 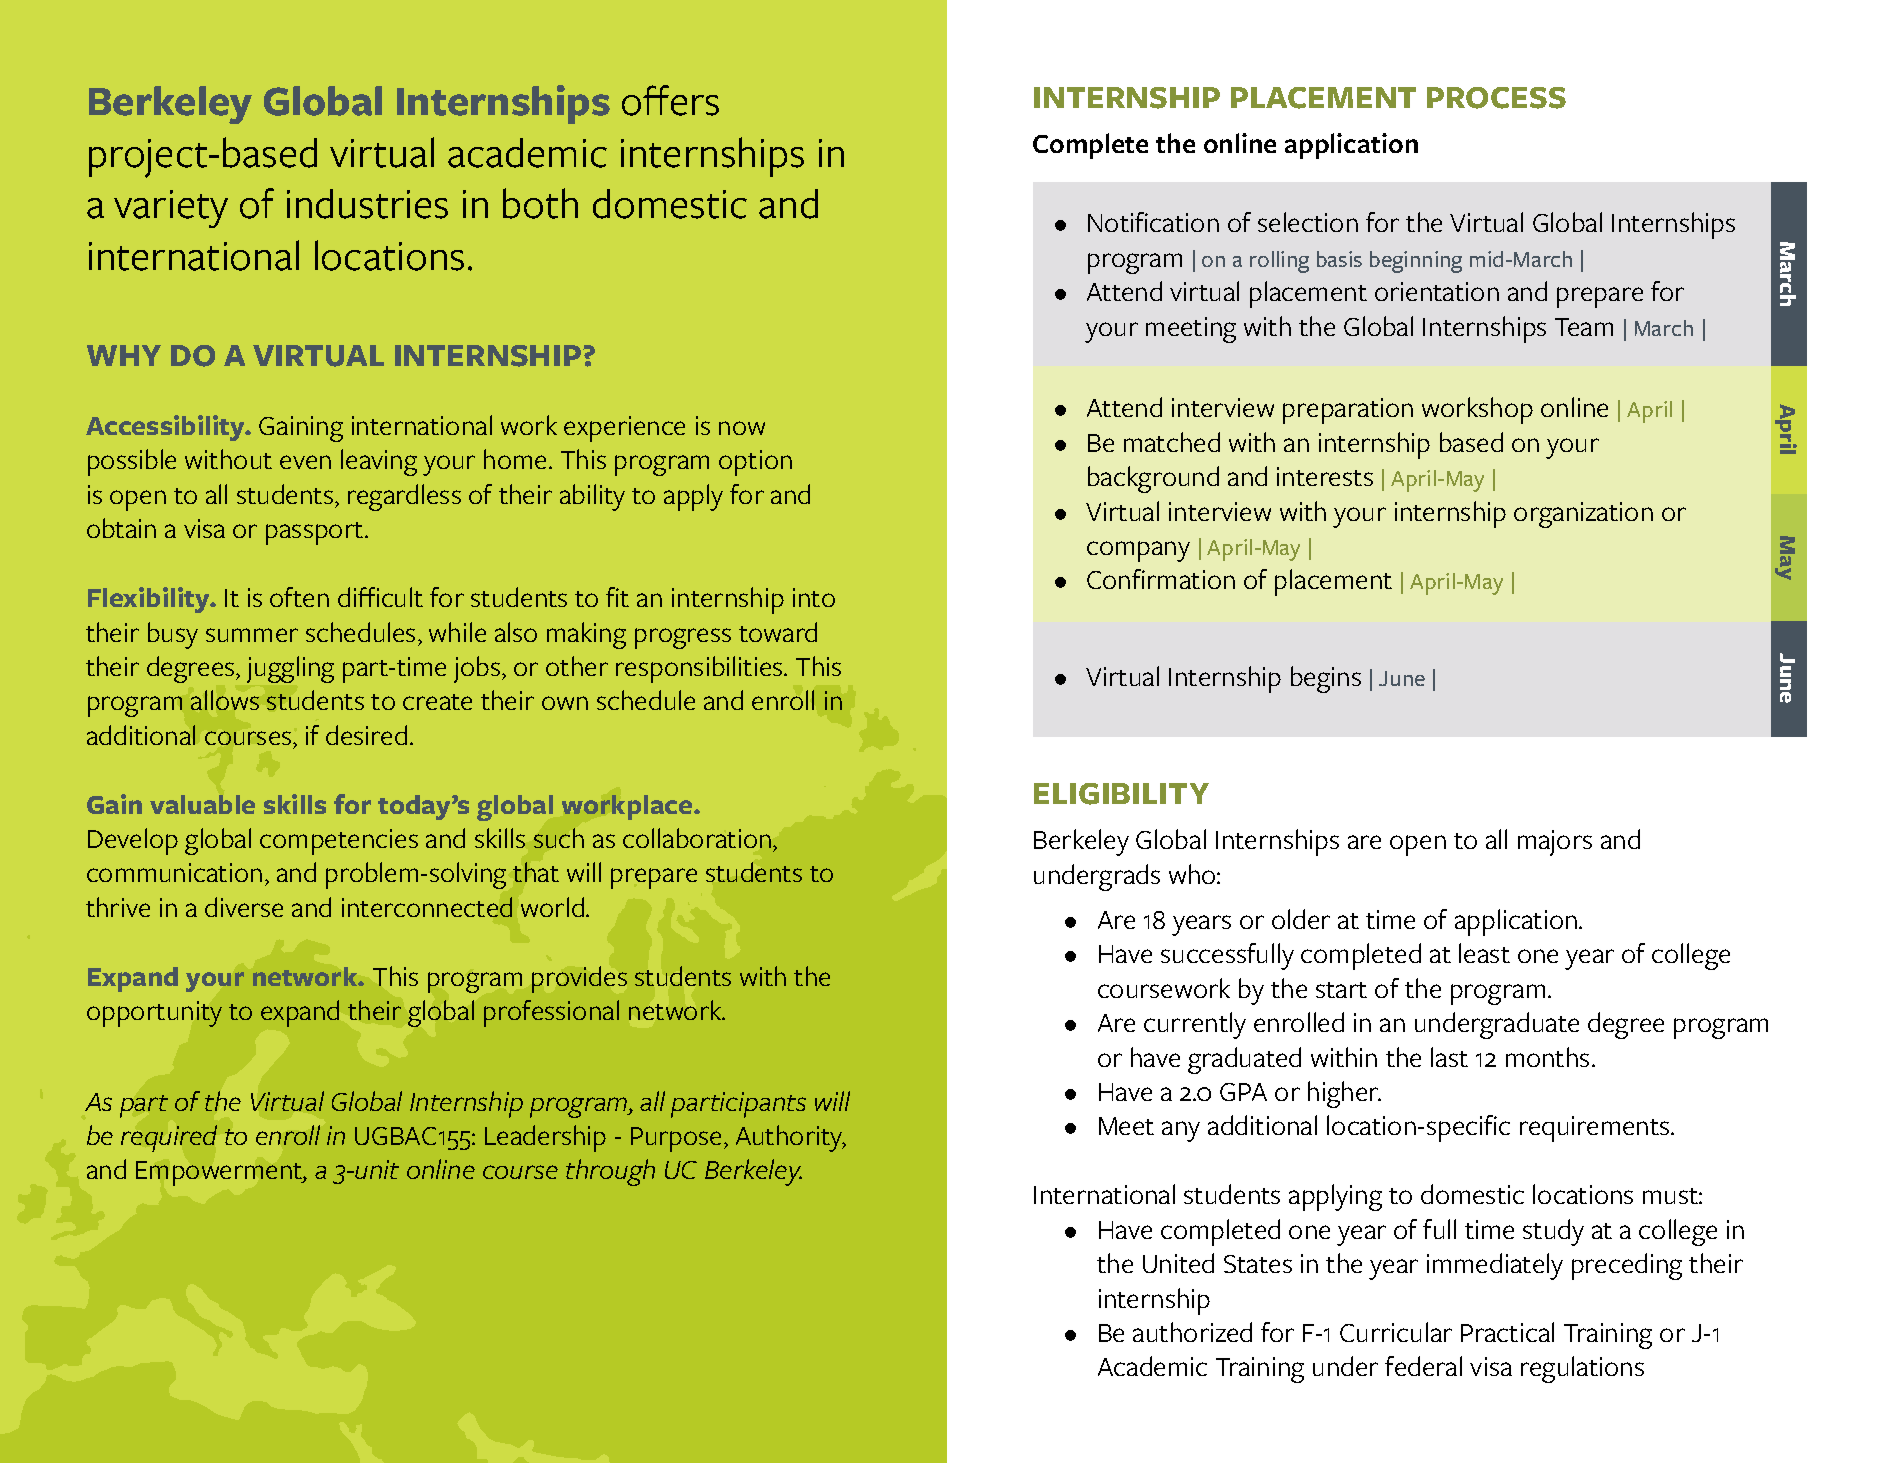 What do you see at coordinates (742, 428) in the screenshot?
I see `now` at bounding box center [742, 428].
